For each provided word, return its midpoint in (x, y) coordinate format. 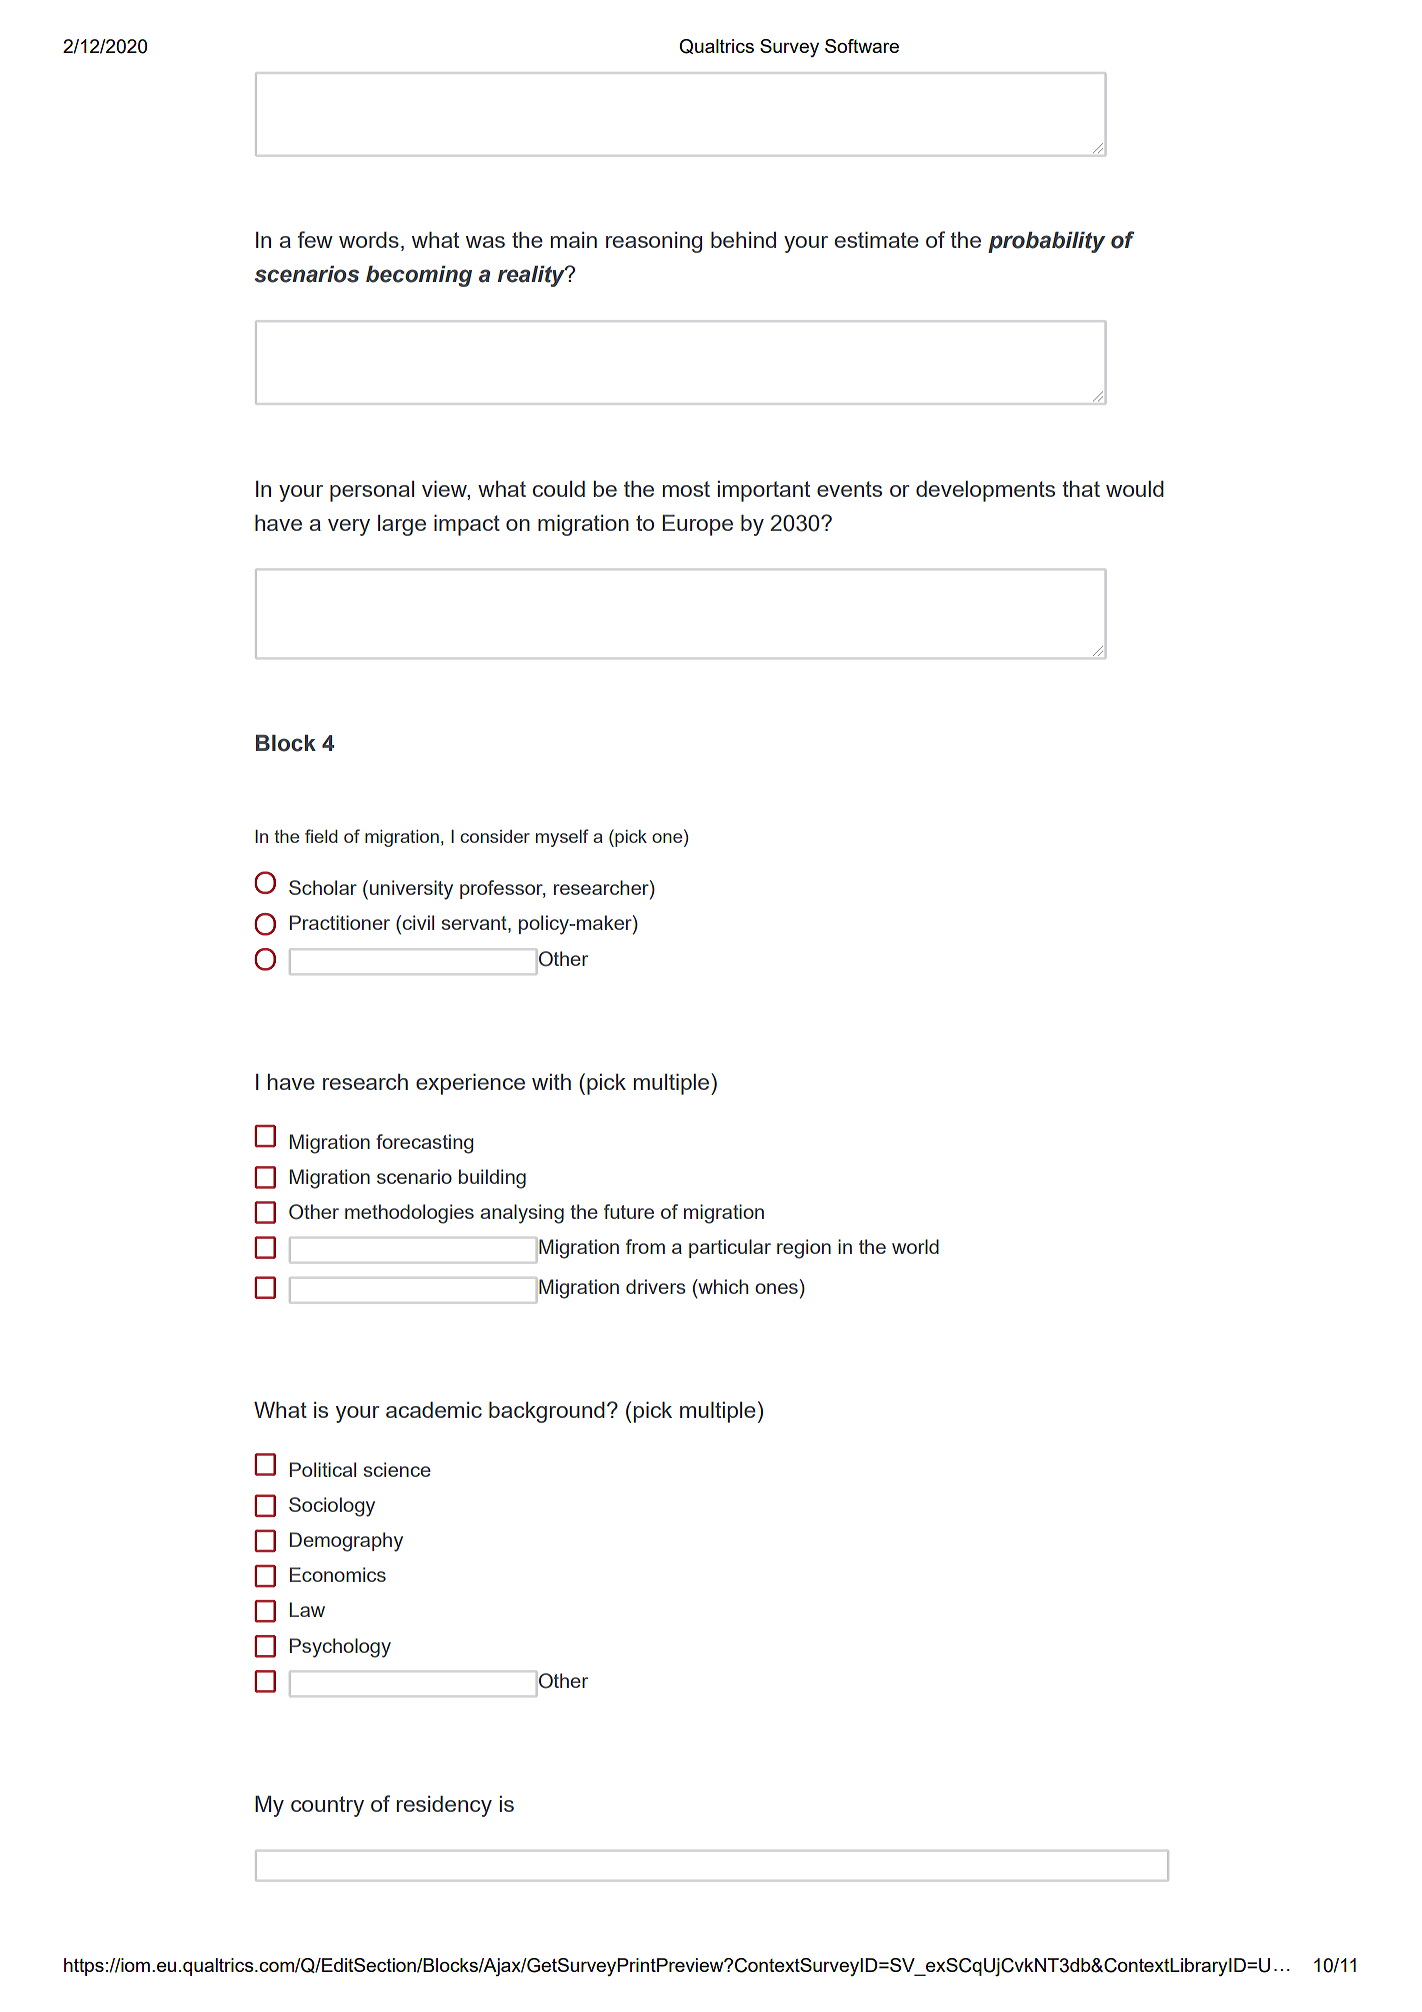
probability (1046, 242)
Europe (697, 525)
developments (985, 491)
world (915, 1246)
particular (730, 1248)
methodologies (409, 1214)
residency (444, 1806)
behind (743, 240)
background (547, 1412)
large (402, 525)
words (369, 240)
